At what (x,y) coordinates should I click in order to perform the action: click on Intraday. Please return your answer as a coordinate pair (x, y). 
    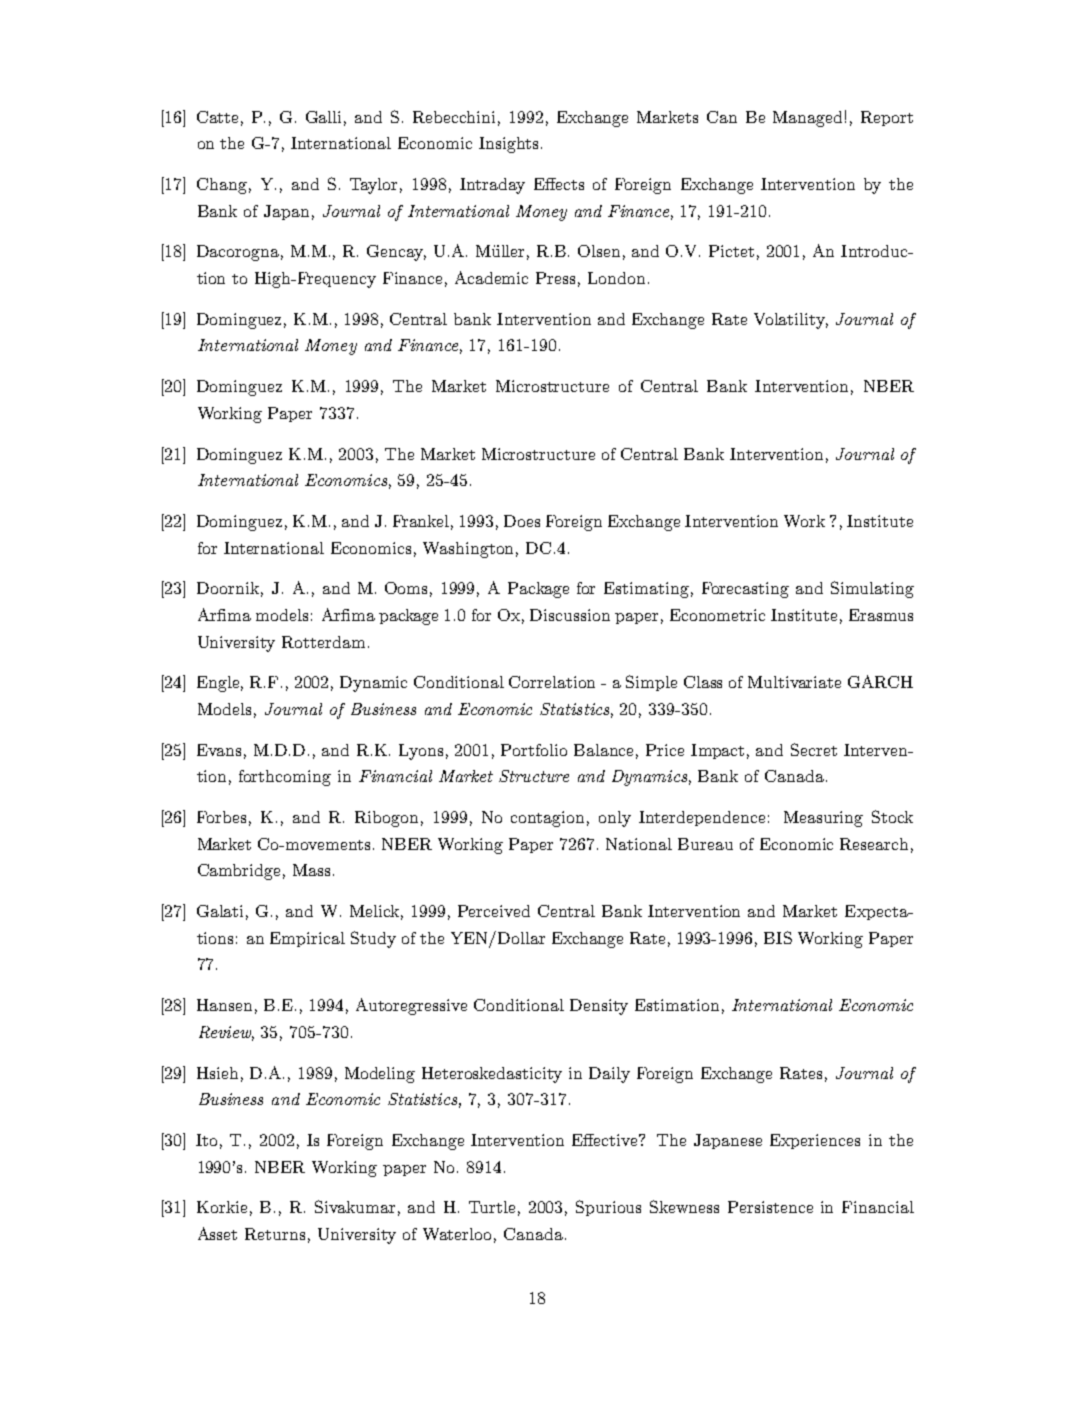
    Looking at the image, I should click on (492, 186).
